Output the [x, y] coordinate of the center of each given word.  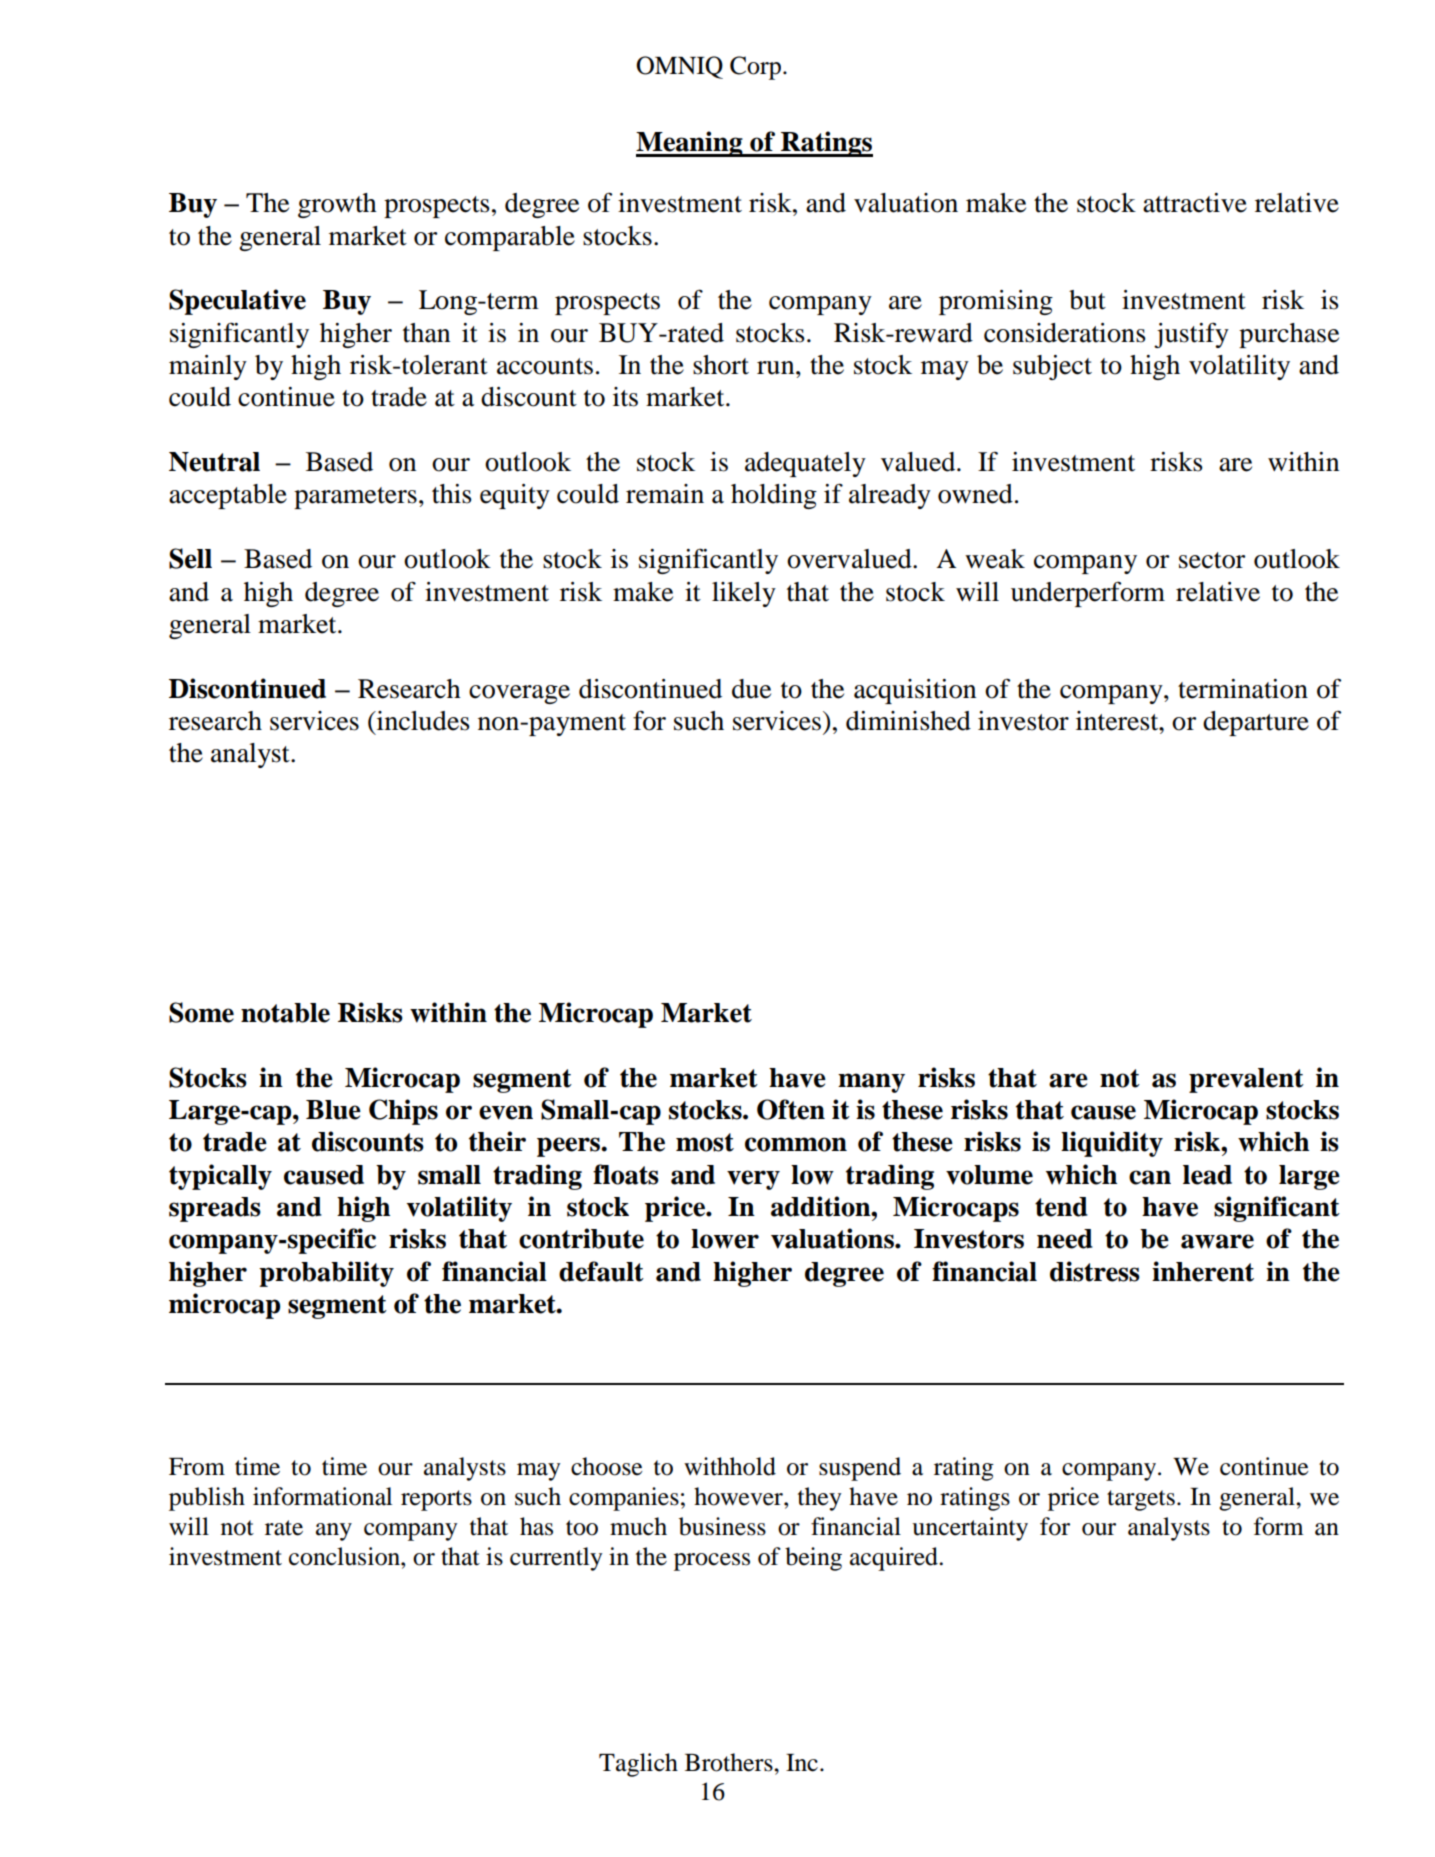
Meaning [690, 144]
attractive [1195, 203]
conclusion [345, 1556]
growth [337, 205]
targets [1141, 1500]
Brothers [730, 1762]
